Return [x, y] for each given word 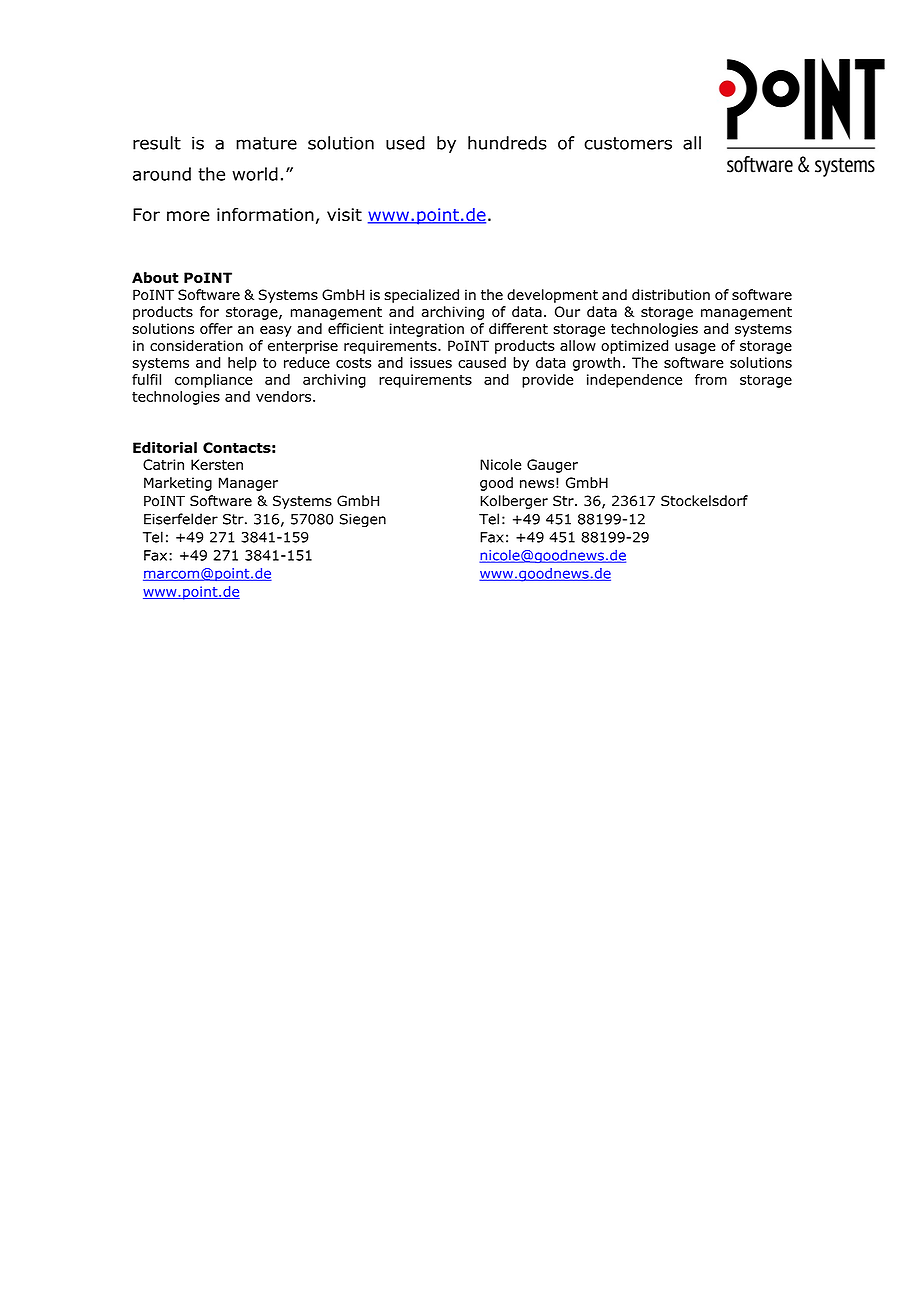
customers [628, 143]
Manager [248, 484]
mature [266, 143]
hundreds [507, 143]
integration [427, 330]
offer [216, 328]
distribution [671, 295]
